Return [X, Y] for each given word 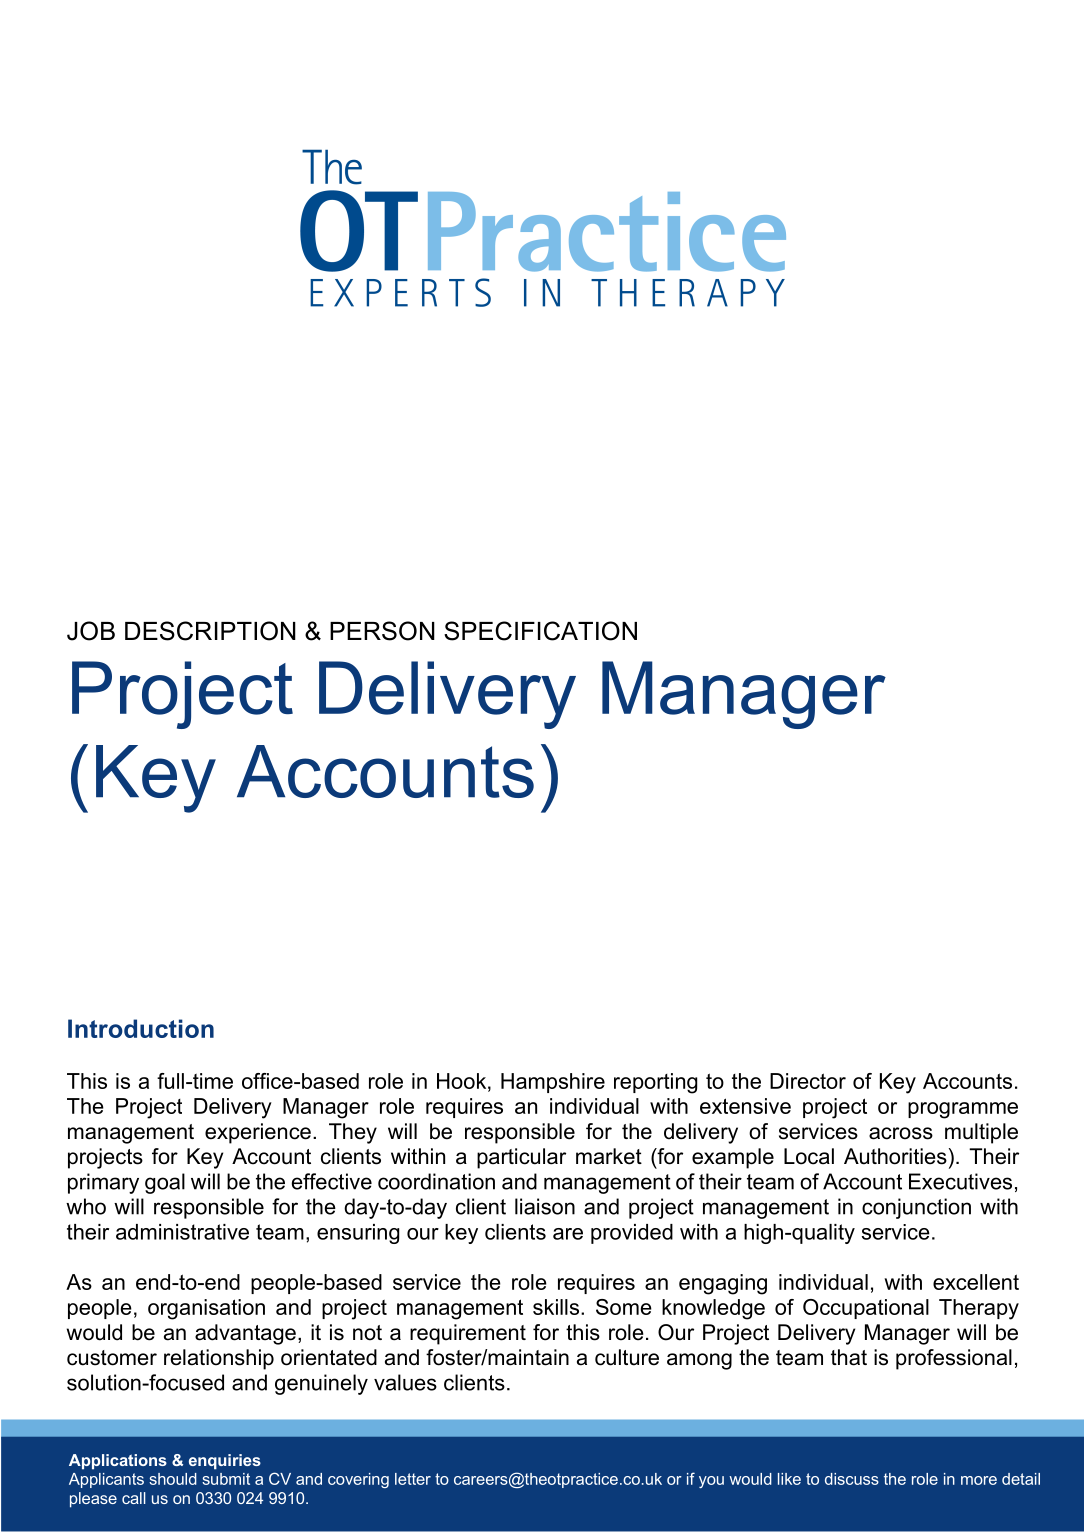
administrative [182, 1232]
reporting [655, 1083]
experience [258, 1133]
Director [808, 1081]
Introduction [141, 1028]
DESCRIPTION [210, 631]
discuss [852, 1479]
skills [556, 1307]
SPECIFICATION [540, 631]
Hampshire [553, 1083]
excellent [976, 1282]
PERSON [382, 631]
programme [963, 1110]
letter [413, 1479]
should [173, 1479]
